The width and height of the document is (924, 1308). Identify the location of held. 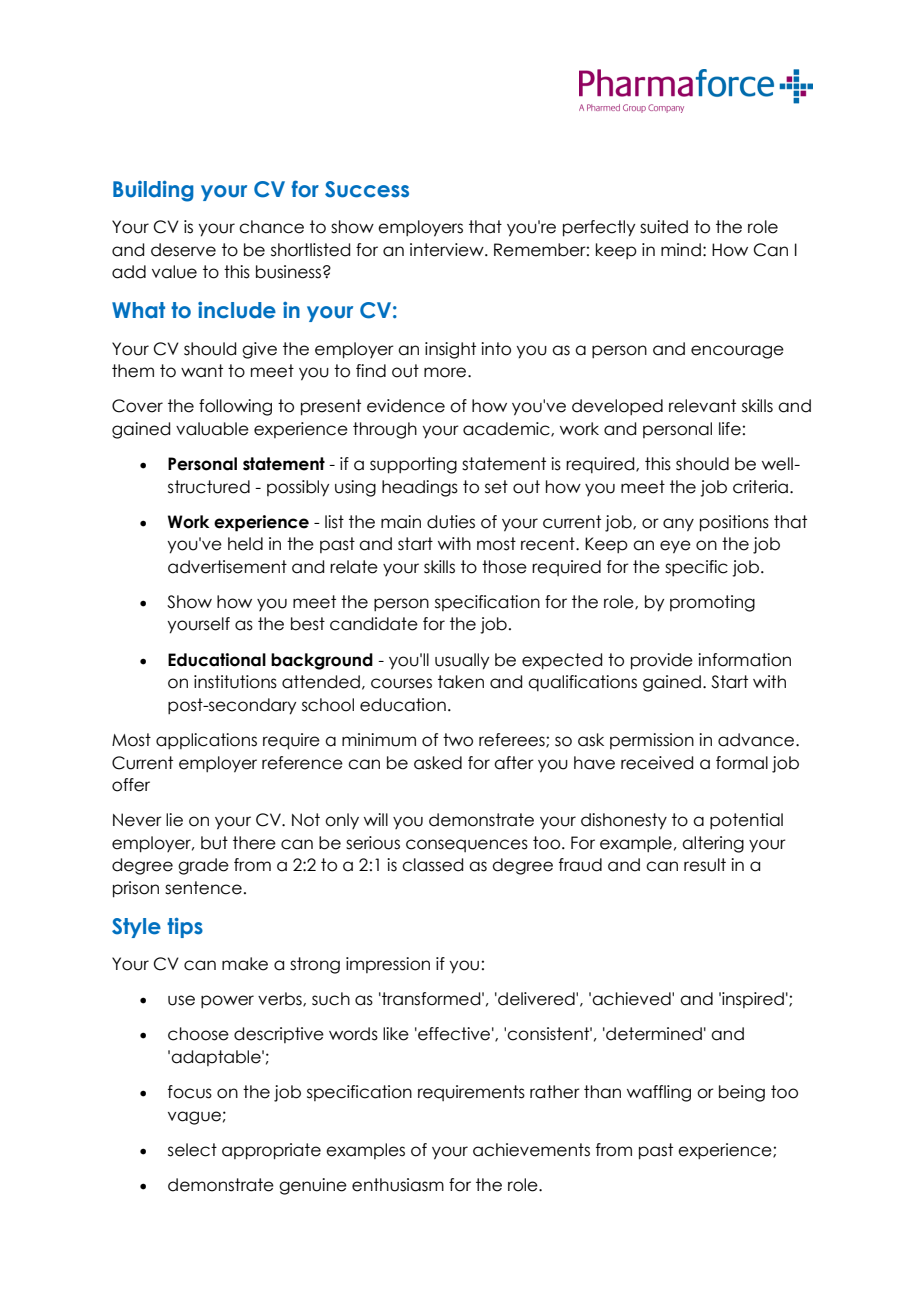
(245, 544).
